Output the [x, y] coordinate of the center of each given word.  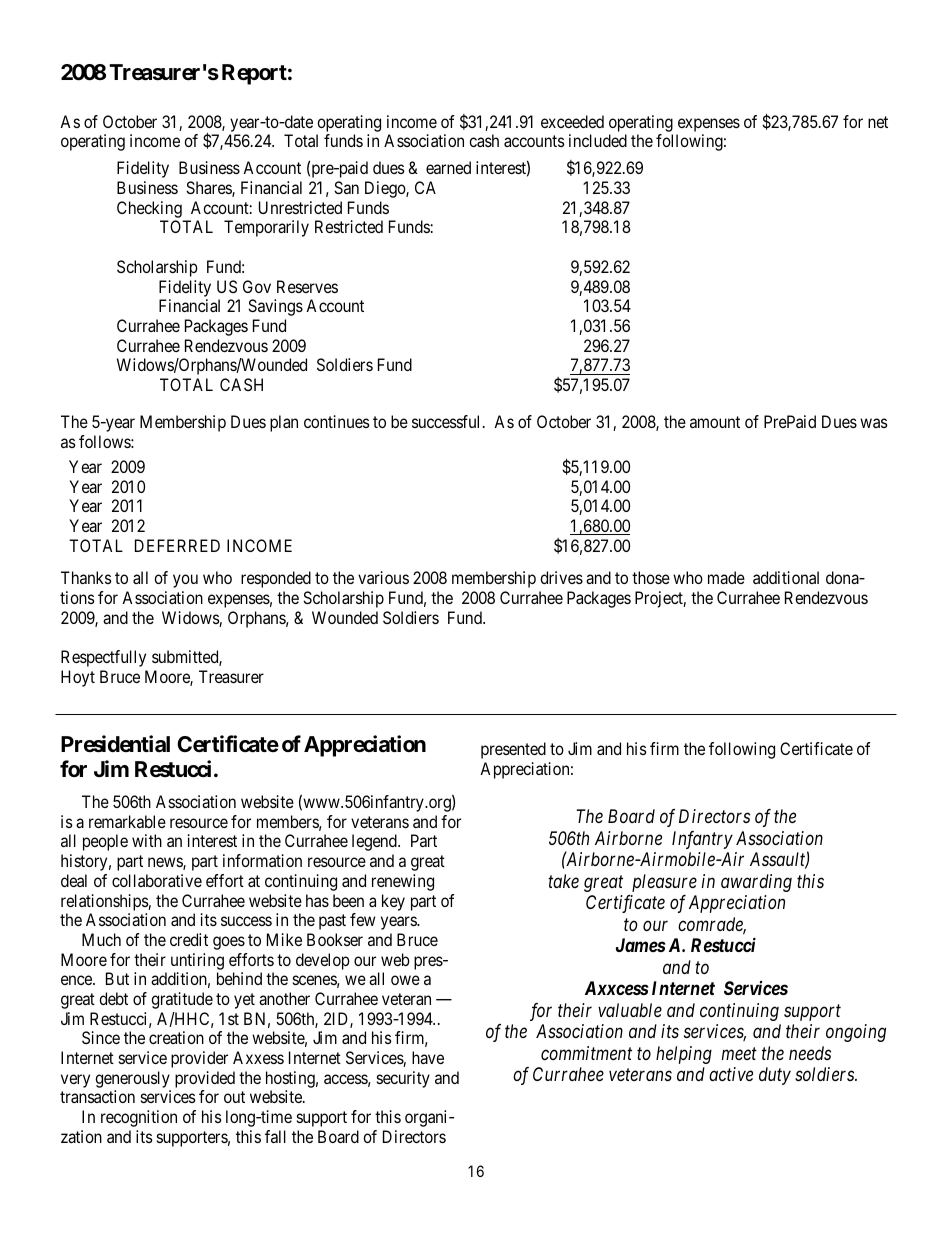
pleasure [664, 883]
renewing [403, 882]
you [185, 581]
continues [337, 421]
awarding [756, 883]
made [726, 577]
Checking [149, 209]
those [651, 577]
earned [448, 167]
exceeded [572, 121]
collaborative [157, 880]
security [403, 1079]
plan [284, 423]
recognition [139, 1118]
